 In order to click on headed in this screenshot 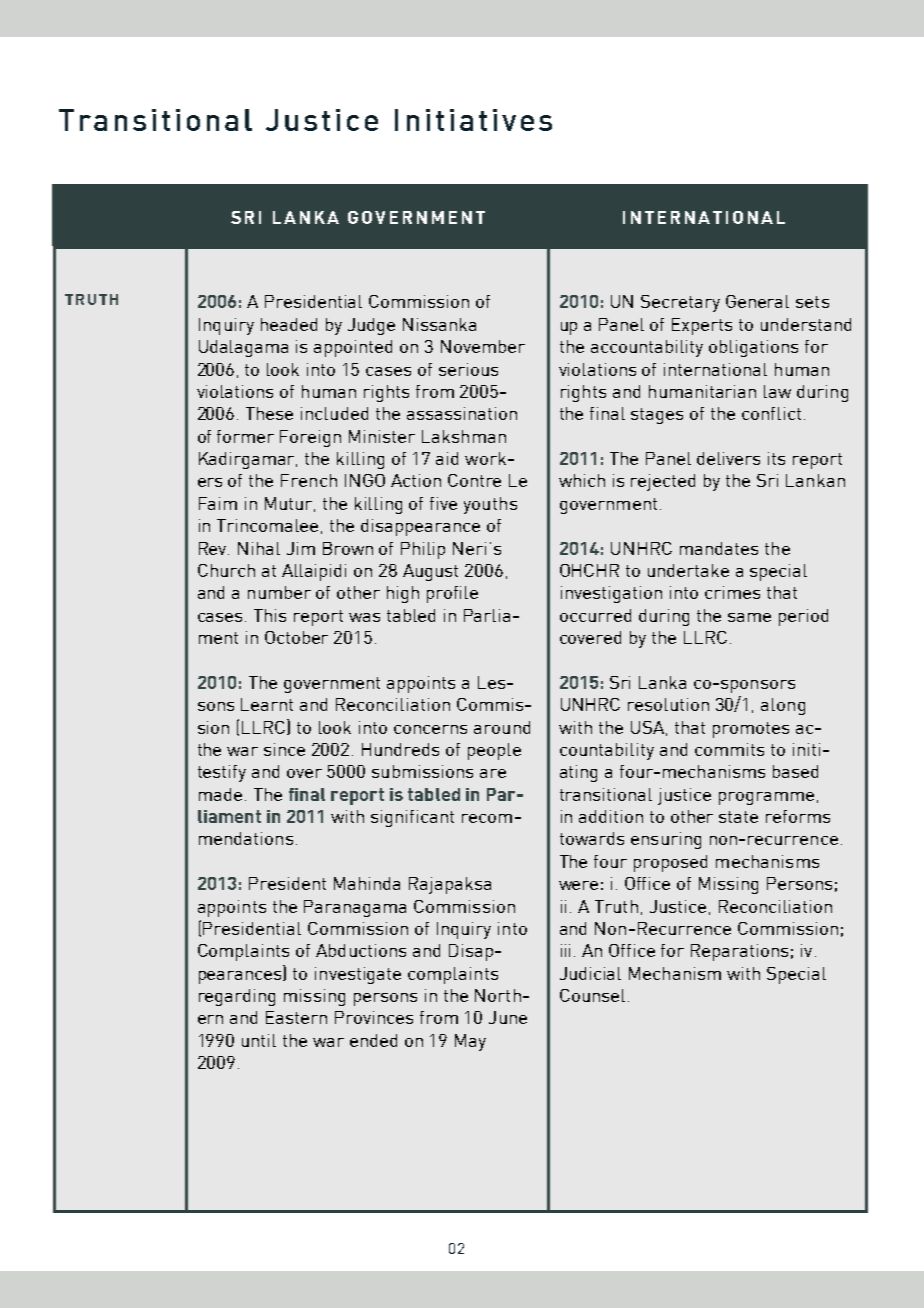, I will do `click(289, 324)`.
